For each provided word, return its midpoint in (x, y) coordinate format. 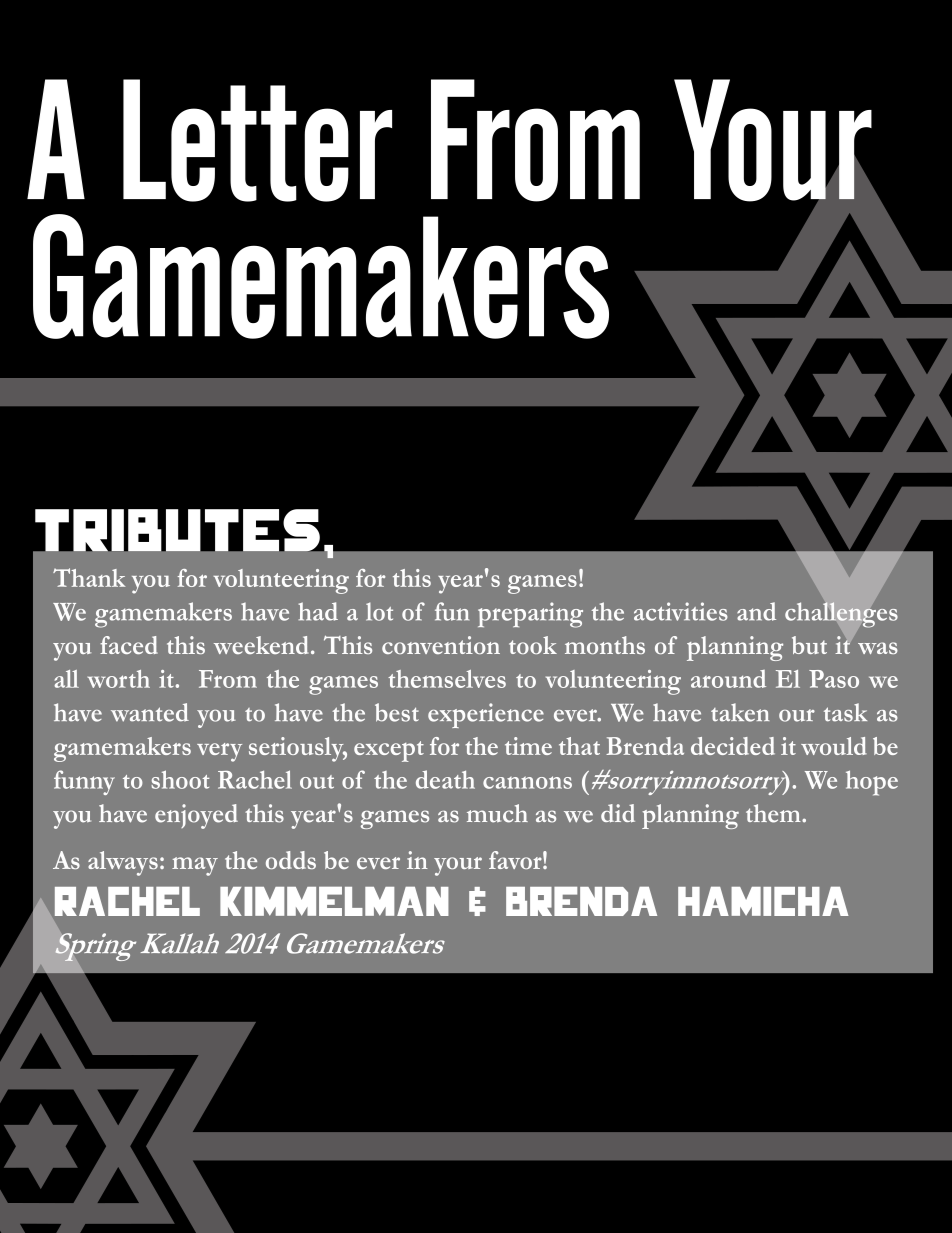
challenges (841, 615)
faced (129, 645)
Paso (834, 679)
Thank (89, 577)
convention (441, 645)
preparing (530, 615)
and (756, 611)
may (195, 866)
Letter (257, 140)
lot (379, 611)
